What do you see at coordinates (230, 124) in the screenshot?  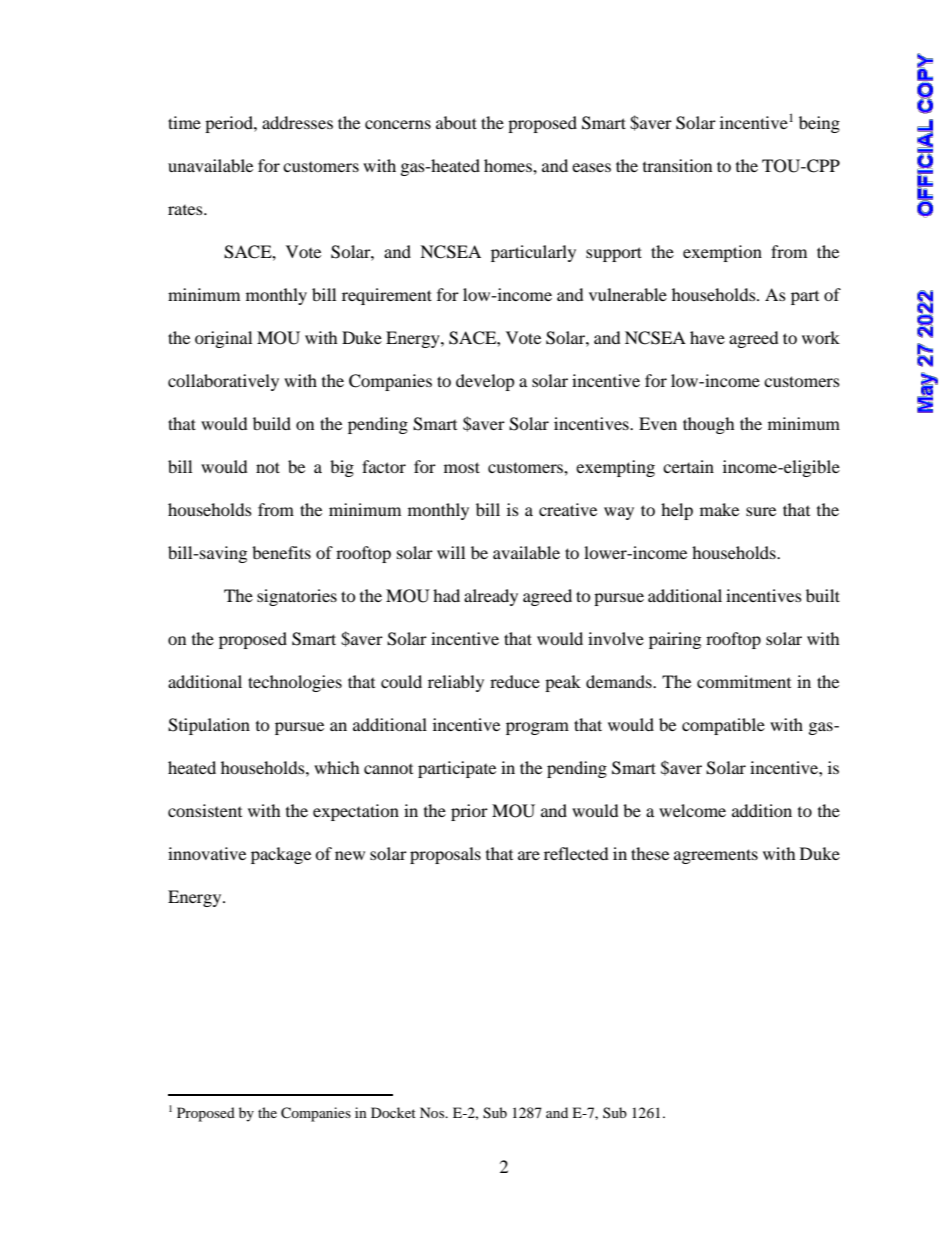 I see `period` at bounding box center [230, 124].
